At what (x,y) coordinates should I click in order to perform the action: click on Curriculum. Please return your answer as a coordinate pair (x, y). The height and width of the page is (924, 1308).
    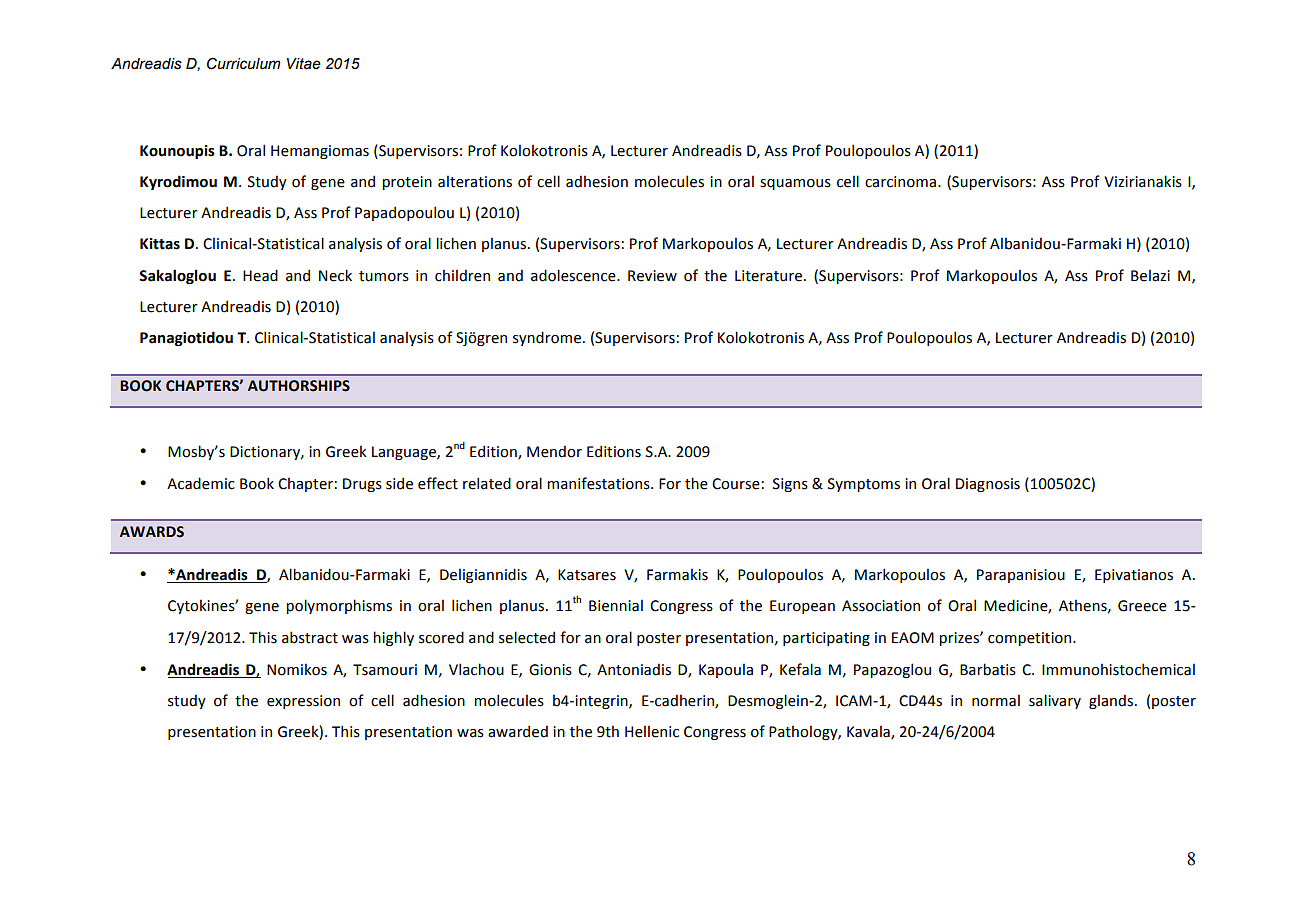
    Looking at the image, I should click on (243, 63).
